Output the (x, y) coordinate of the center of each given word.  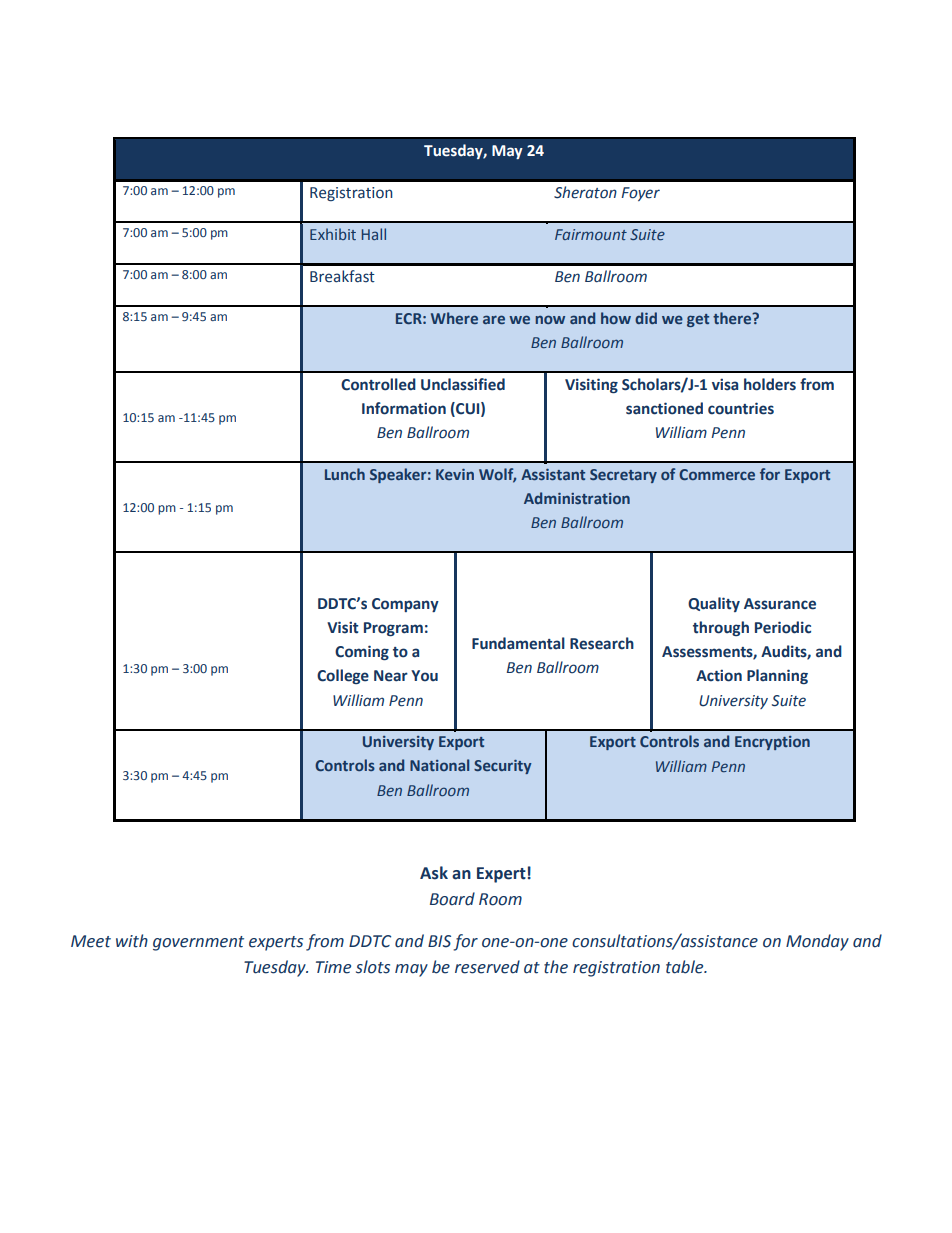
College (343, 676)
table (686, 967)
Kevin (455, 474)
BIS (439, 941)
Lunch (345, 474)
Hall (374, 234)
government (198, 943)
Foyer (640, 194)
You (424, 676)
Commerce (717, 474)
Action (719, 675)
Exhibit (333, 234)
